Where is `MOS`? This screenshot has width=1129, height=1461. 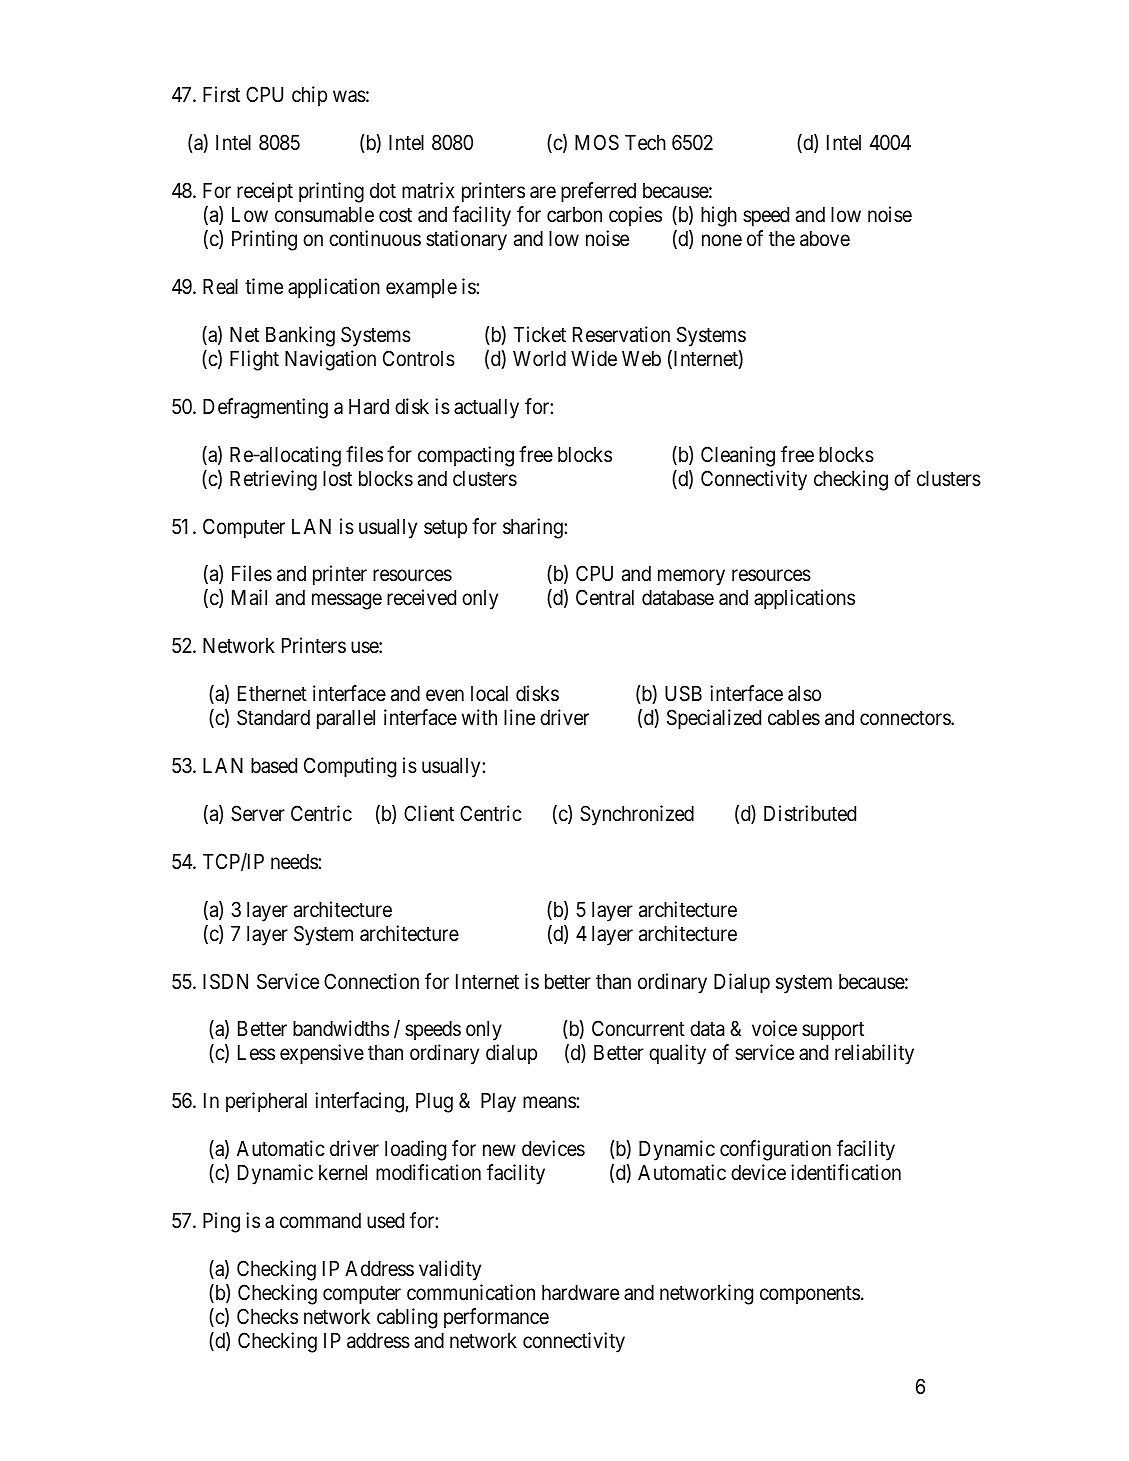 MOS is located at coordinates (597, 142).
